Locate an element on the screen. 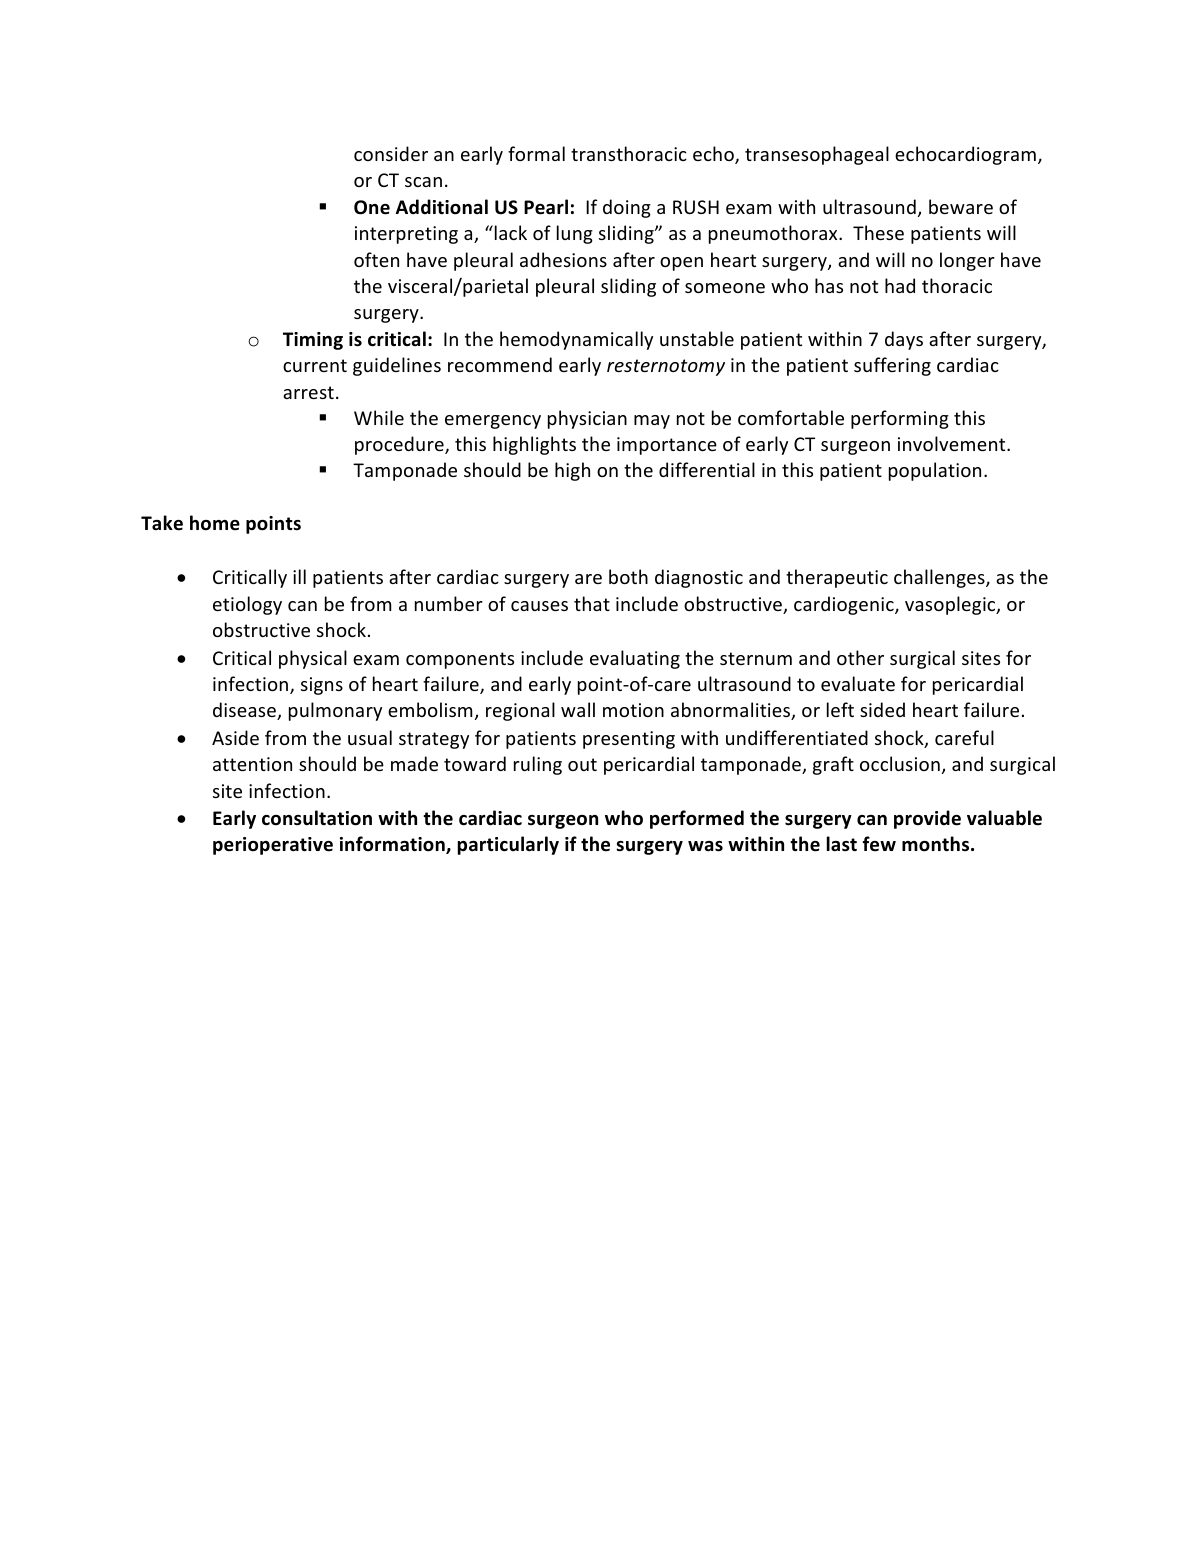 The width and height of the screenshot is (1203, 1556). beware is located at coordinates (961, 206).
